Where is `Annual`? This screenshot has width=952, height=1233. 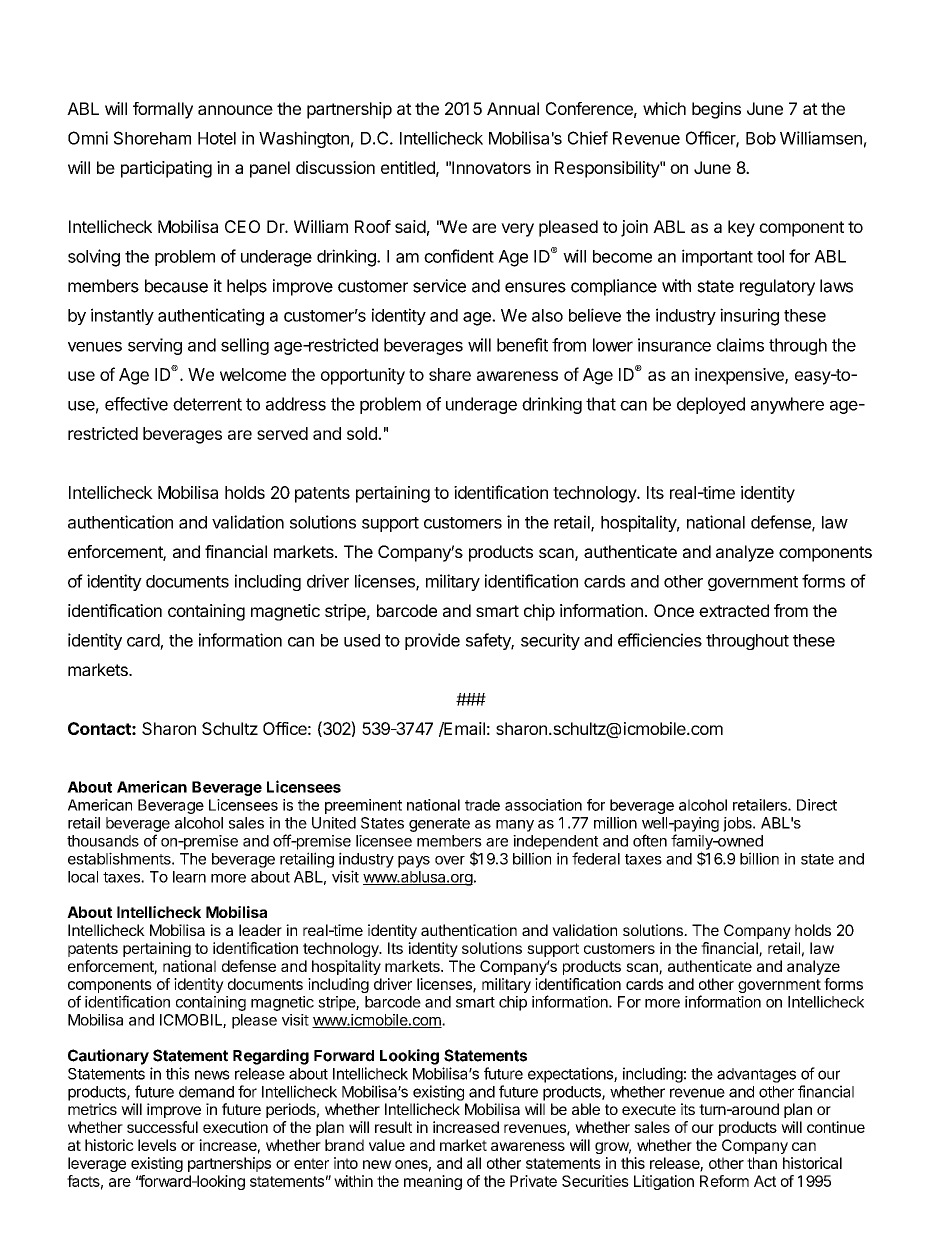
Annual is located at coordinates (513, 108).
